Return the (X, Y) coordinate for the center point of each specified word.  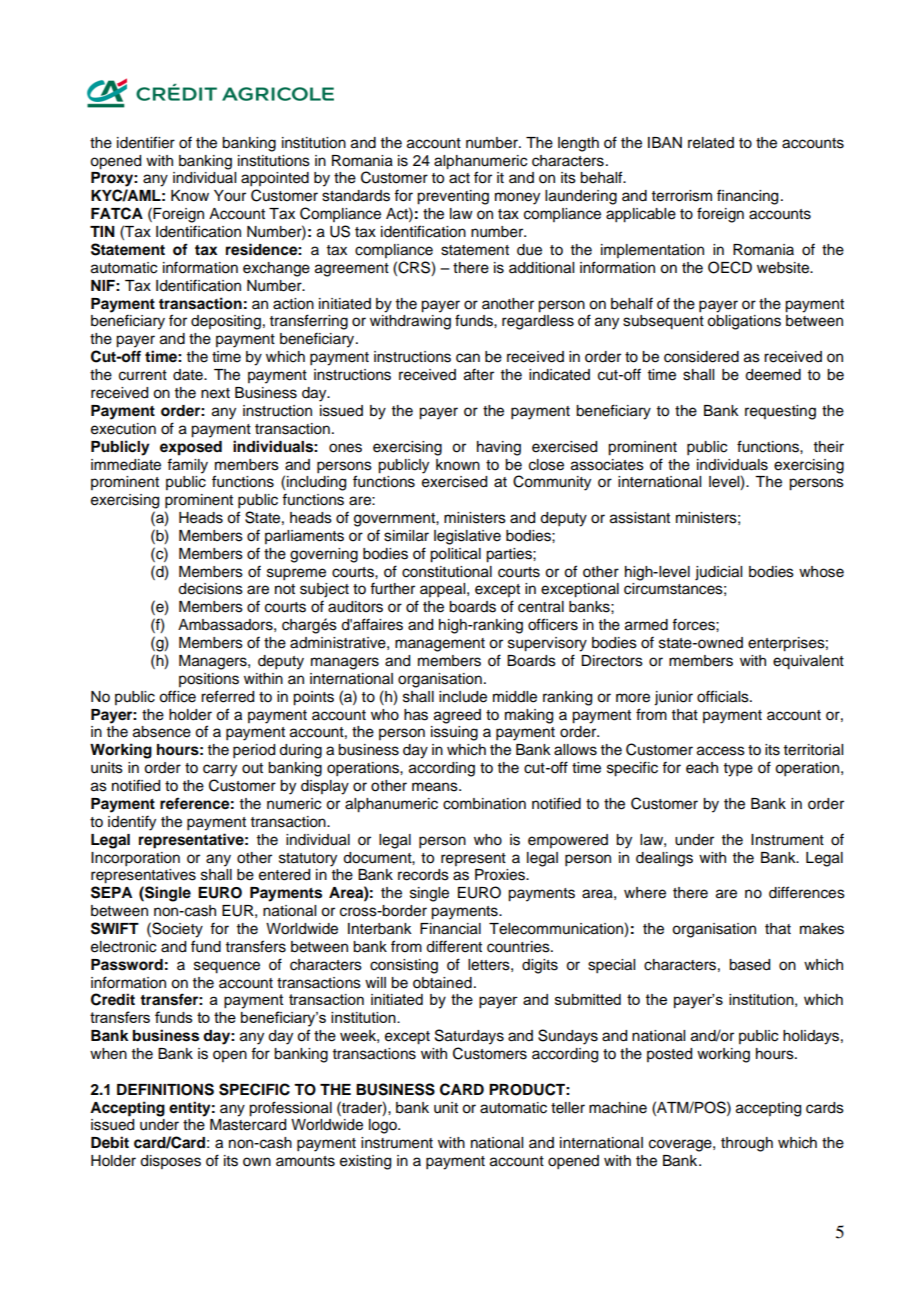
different (454, 946)
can (468, 358)
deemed (773, 375)
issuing (454, 733)
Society (176, 930)
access (721, 751)
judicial (718, 573)
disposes (170, 1162)
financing (747, 197)
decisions (210, 589)
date (189, 375)
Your (230, 196)
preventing (453, 197)
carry (220, 770)
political (455, 555)
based (749, 965)
